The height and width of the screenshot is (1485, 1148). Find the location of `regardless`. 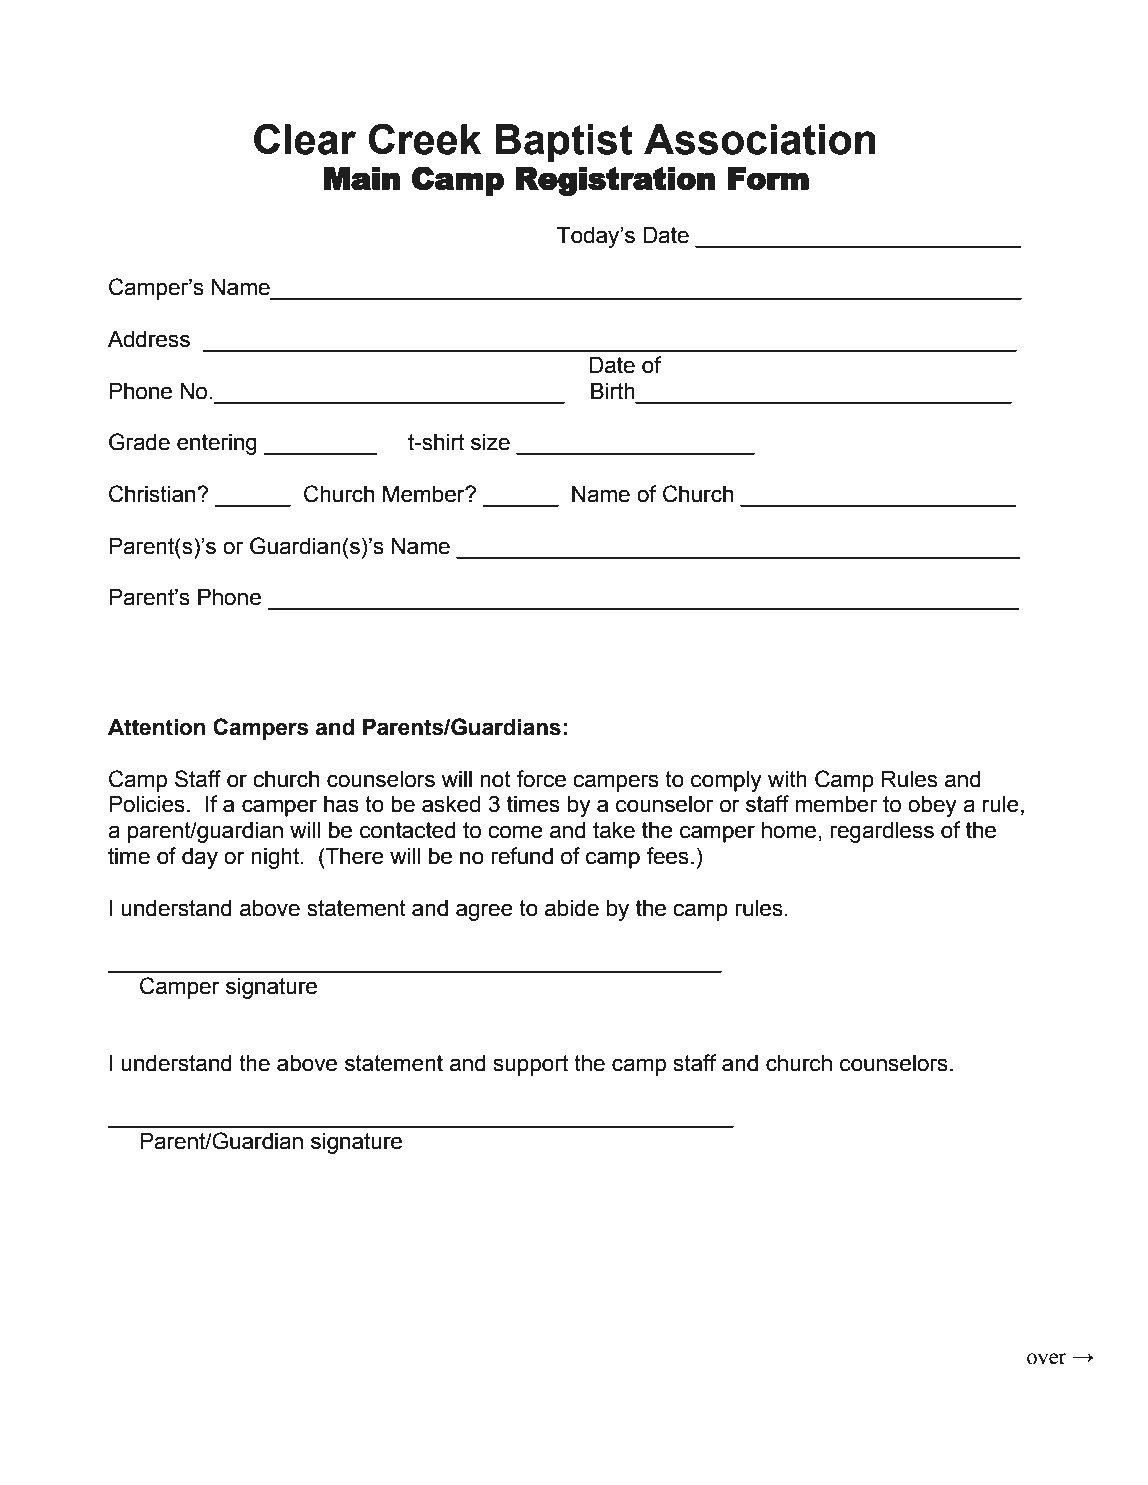

regardless is located at coordinates (882, 832).
